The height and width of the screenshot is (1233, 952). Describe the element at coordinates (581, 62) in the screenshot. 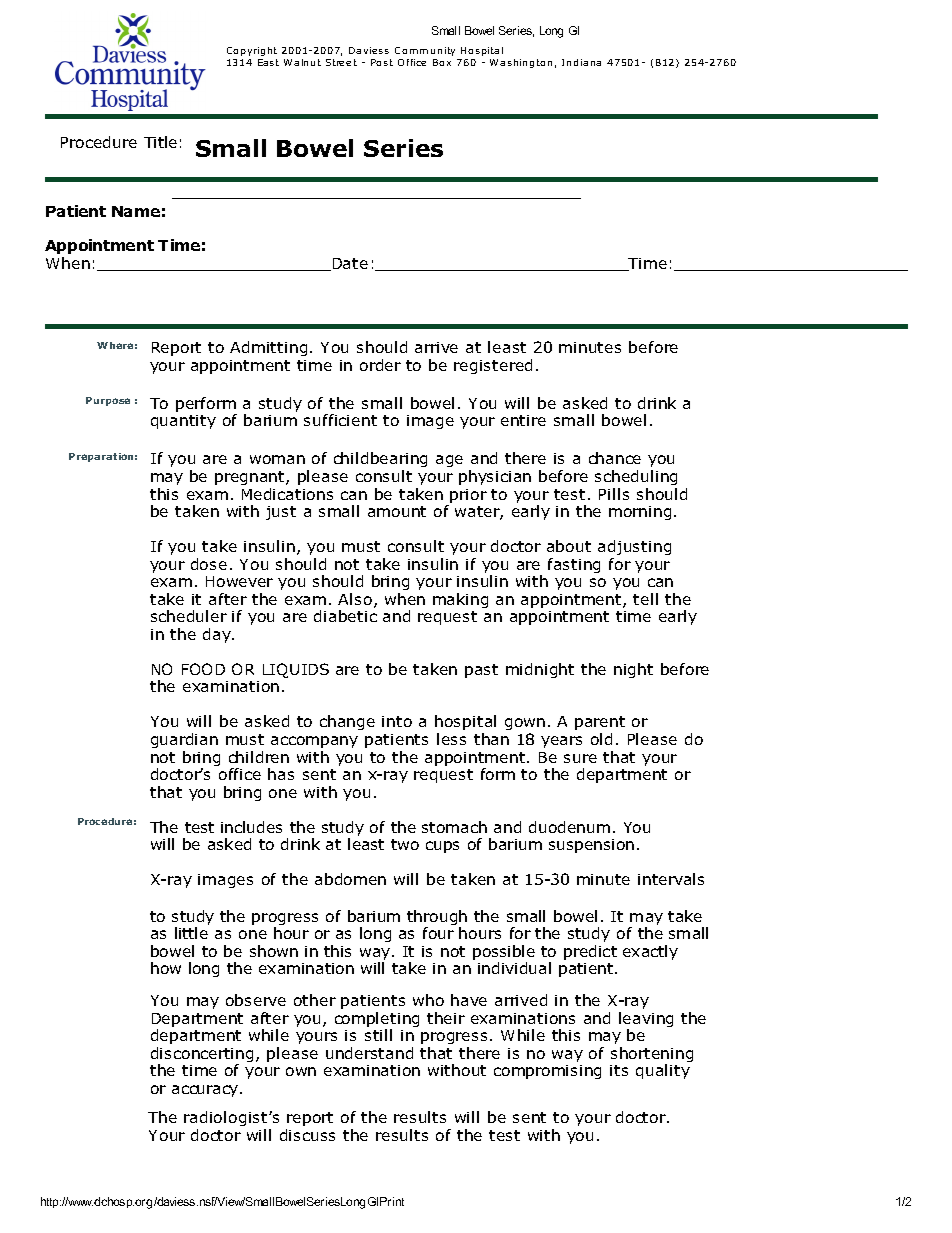

I see `Indiana` at that location.
